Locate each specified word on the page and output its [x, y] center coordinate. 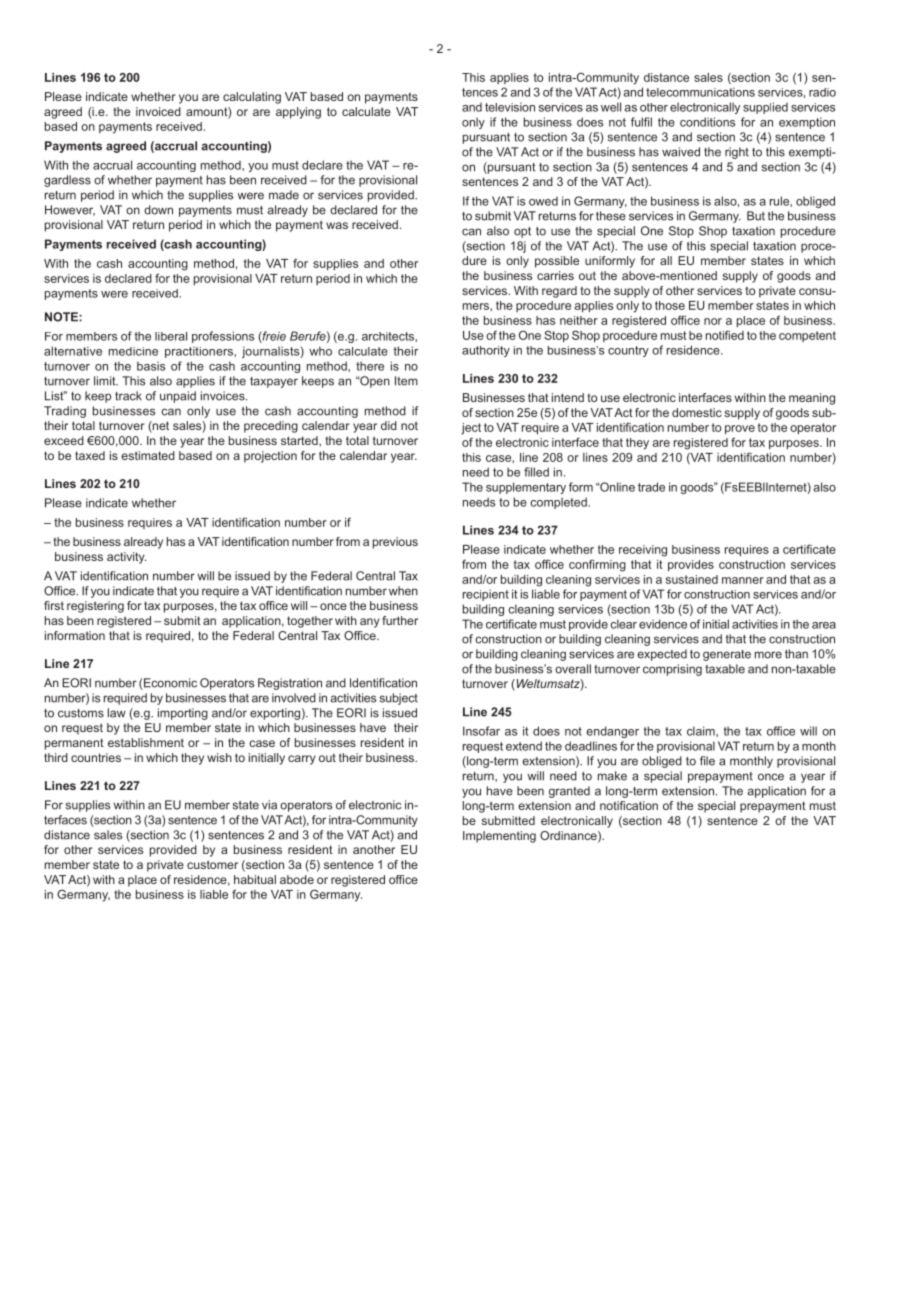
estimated [148, 455]
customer [212, 864]
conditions [707, 122]
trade [651, 487]
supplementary [526, 488]
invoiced [158, 111]
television [510, 107]
